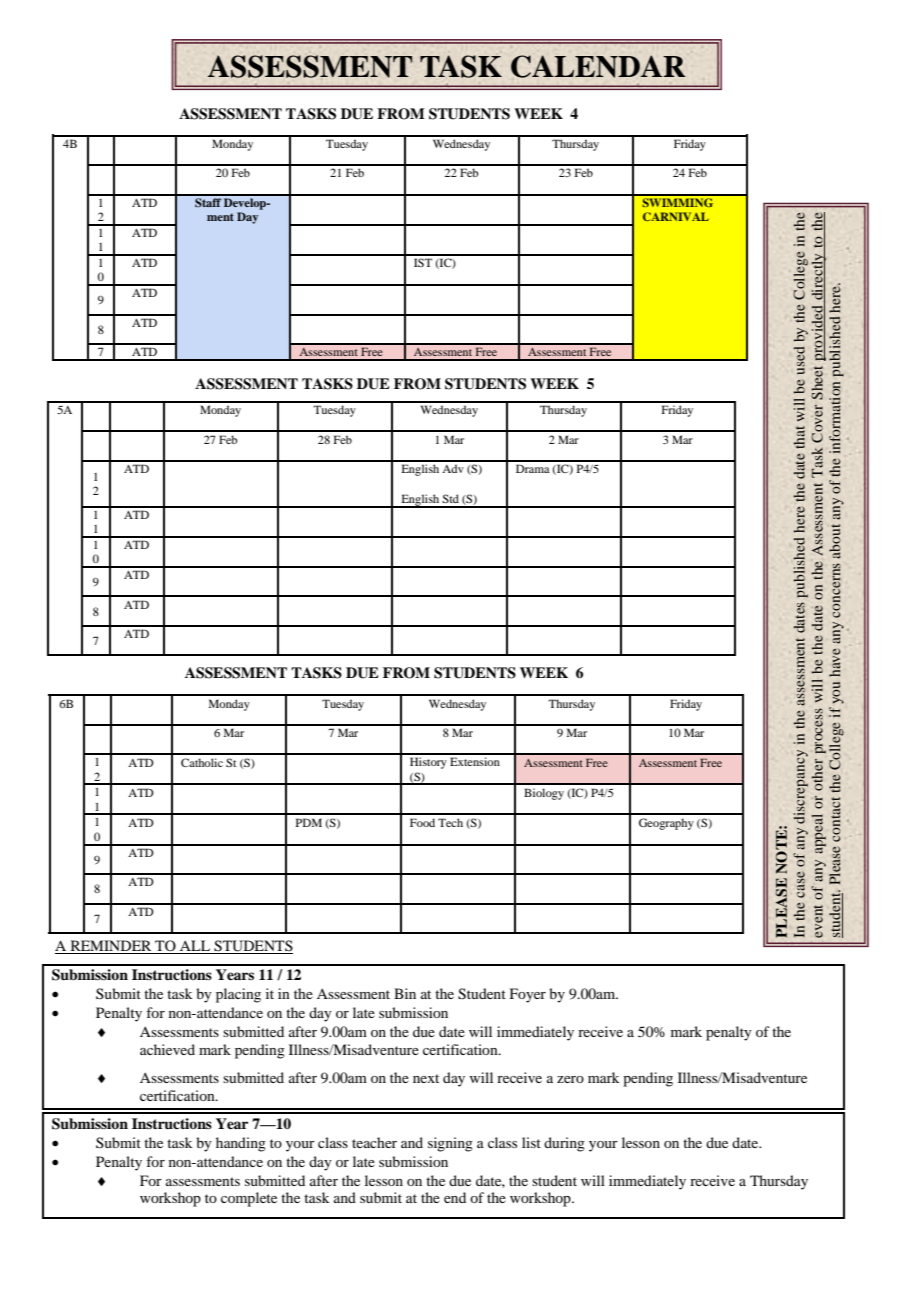 This screenshot has height=1308, width=924. I want to click on Catholic, so click(202, 762).
